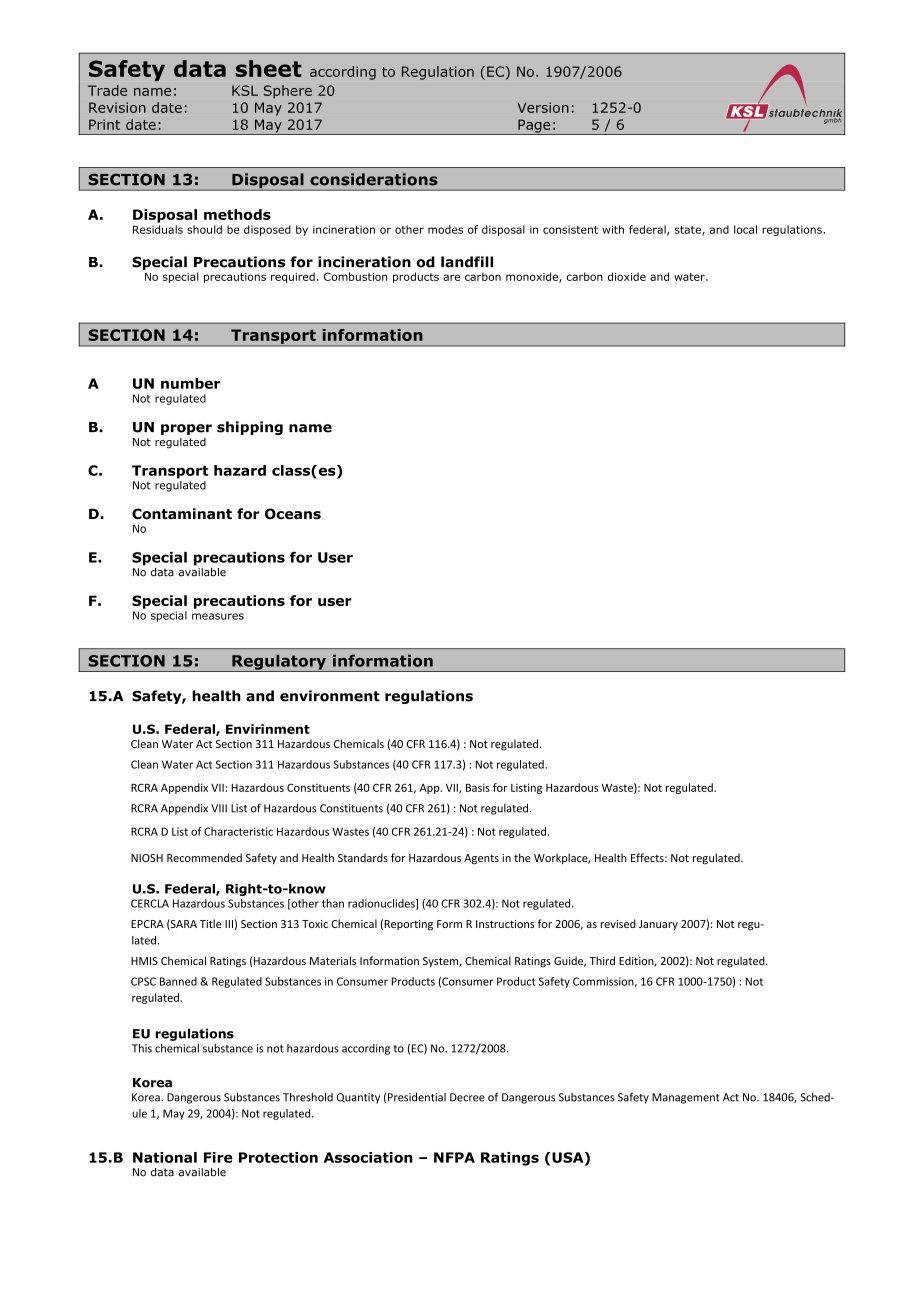 This screenshot has width=924, height=1308. I want to click on Title, so click(211, 923).
